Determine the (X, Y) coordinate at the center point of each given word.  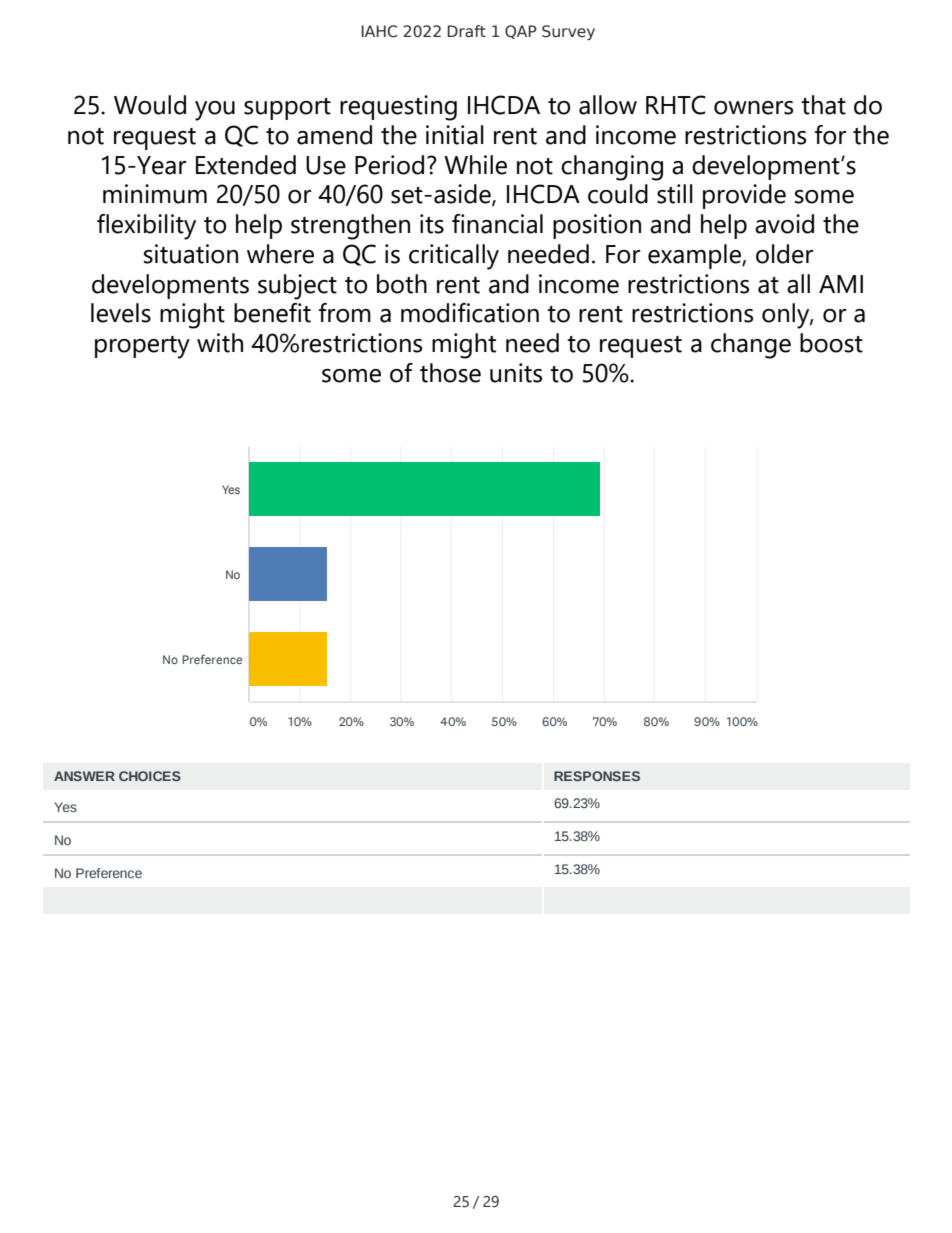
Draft (466, 31)
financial (497, 224)
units (516, 373)
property (142, 347)
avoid (784, 224)
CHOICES (150, 776)
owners (753, 108)
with (220, 343)
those (450, 373)
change (751, 346)
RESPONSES (597, 776)
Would (150, 105)
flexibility (146, 227)
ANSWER (84, 776)
